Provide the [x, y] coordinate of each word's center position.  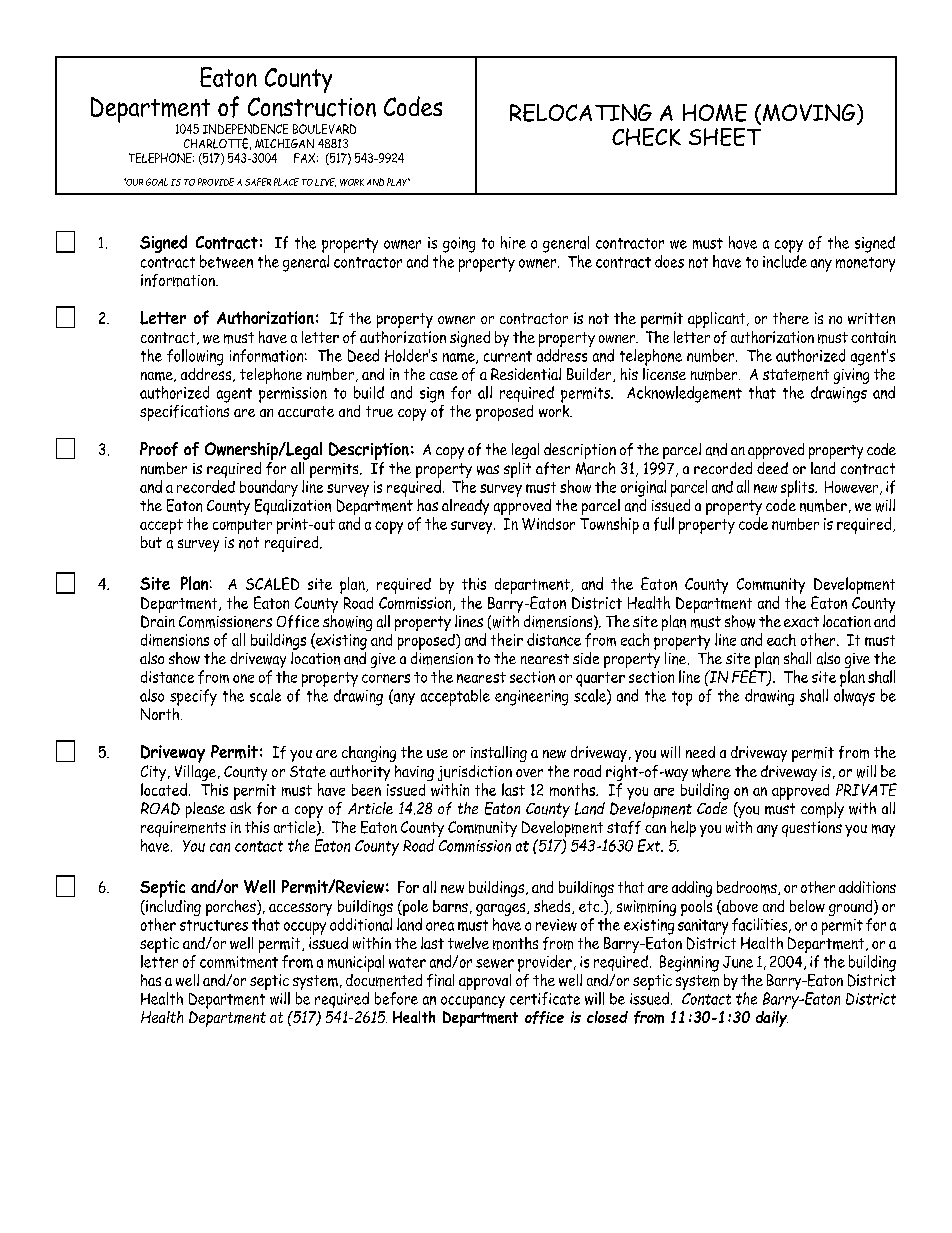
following [195, 357]
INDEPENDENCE [245, 129]
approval [485, 982]
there [791, 318]
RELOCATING [581, 113]
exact [801, 622]
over [529, 773]
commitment [239, 962]
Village [195, 773]
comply [822, 810]
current [508, 356]
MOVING [810, 114]
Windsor [548, 524]
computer [242, 526]
